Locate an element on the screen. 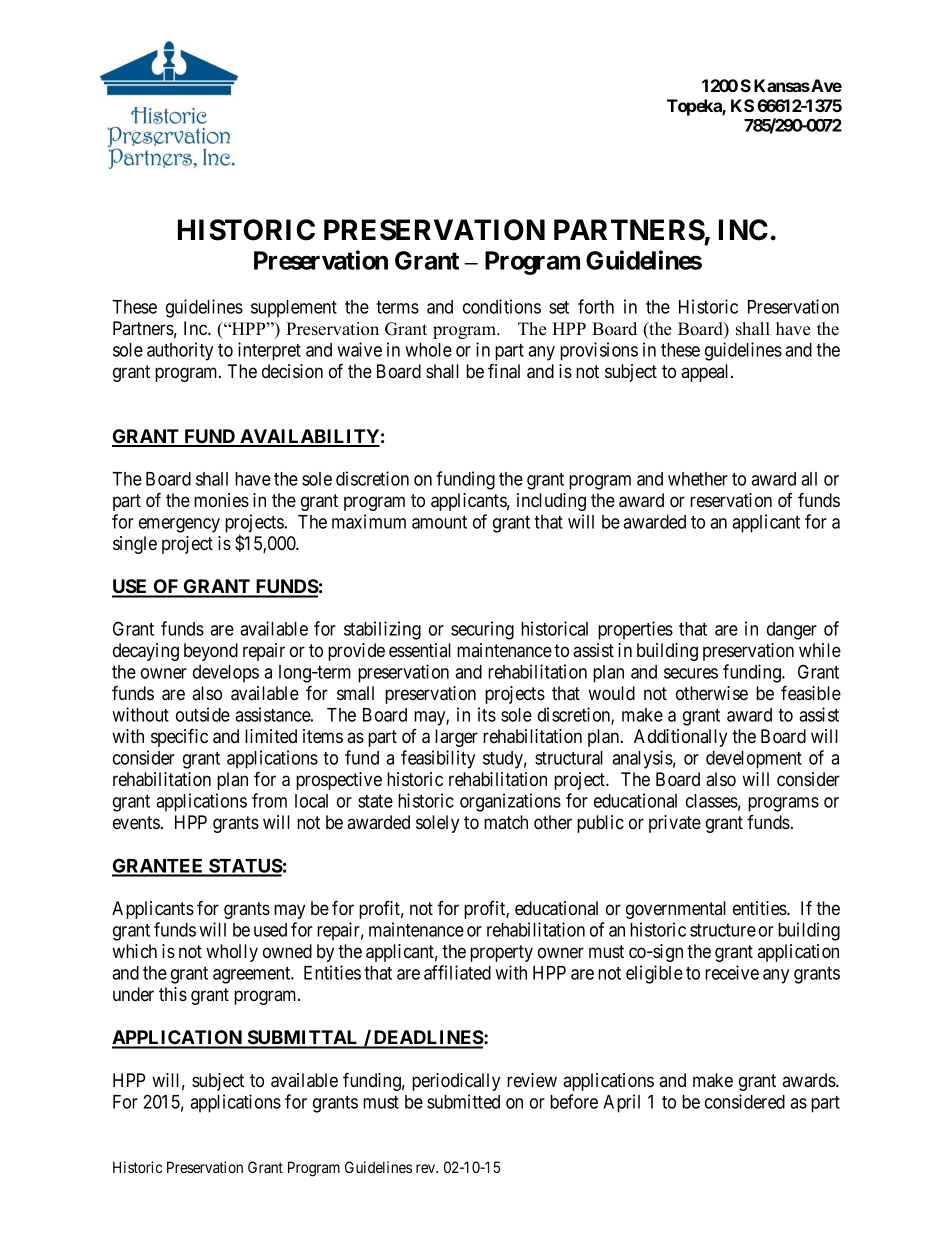 The image size is (952, 1233). this is located at coordinates (173, 994).
